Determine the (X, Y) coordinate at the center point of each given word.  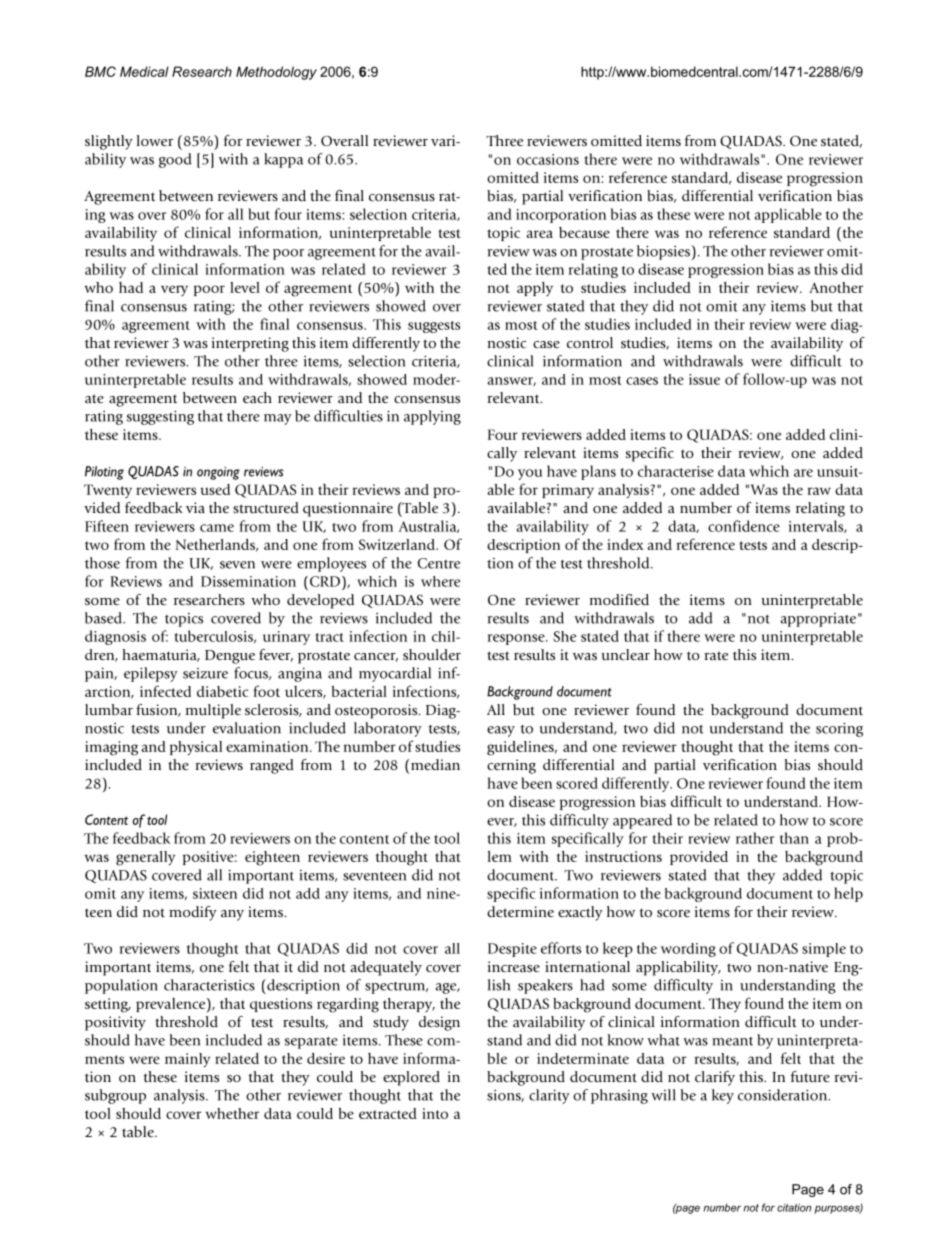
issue (704, 379)
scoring (839, 729)
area (539, 234)
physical (196, 748)
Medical (144, 71)
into (435, 1113)
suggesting (160, 417)
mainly (187, 1060)
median (434, 764)
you (530, 474)
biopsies (664, 252)
